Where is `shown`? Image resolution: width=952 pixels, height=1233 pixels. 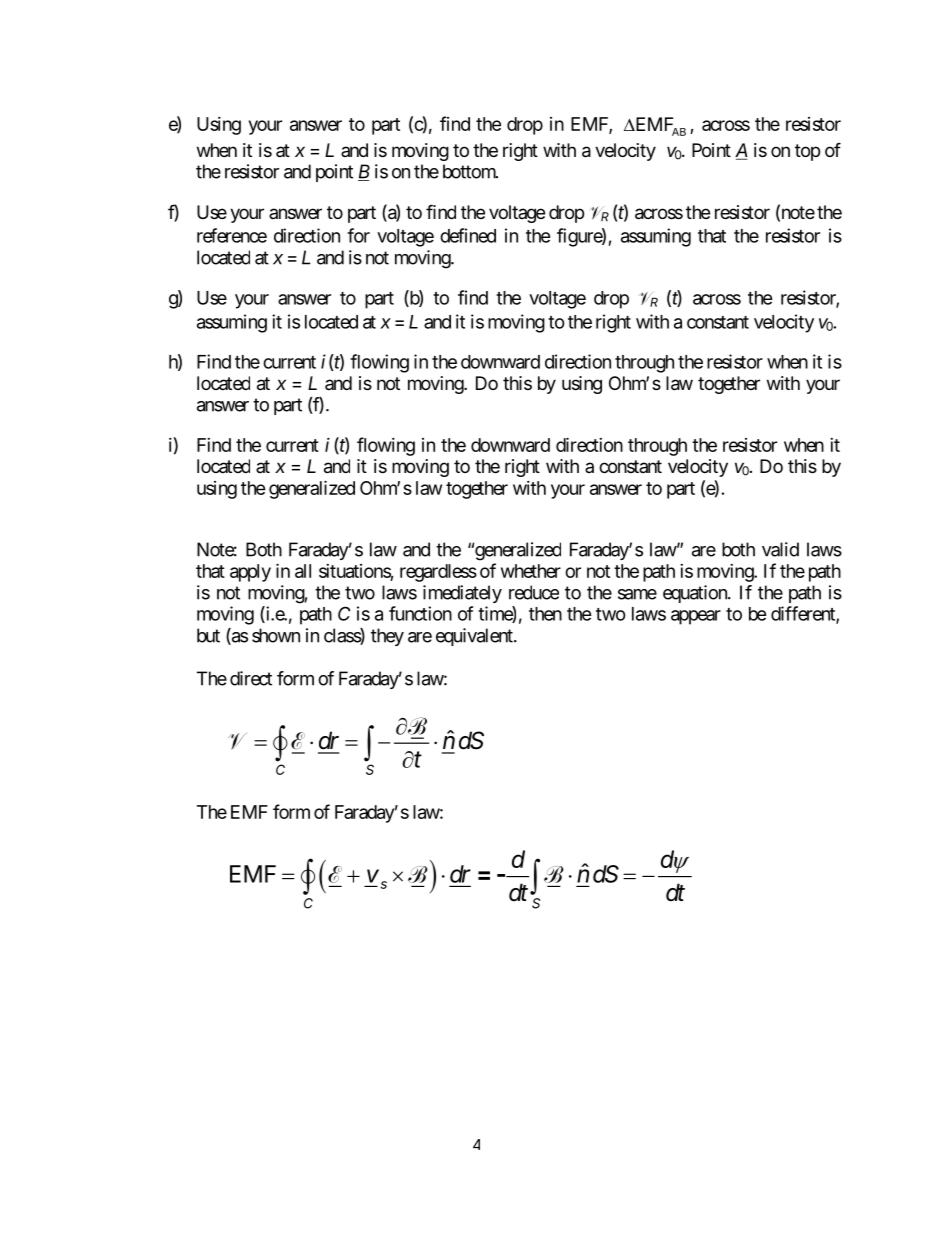
shown is located at coordinates (276, 635).
